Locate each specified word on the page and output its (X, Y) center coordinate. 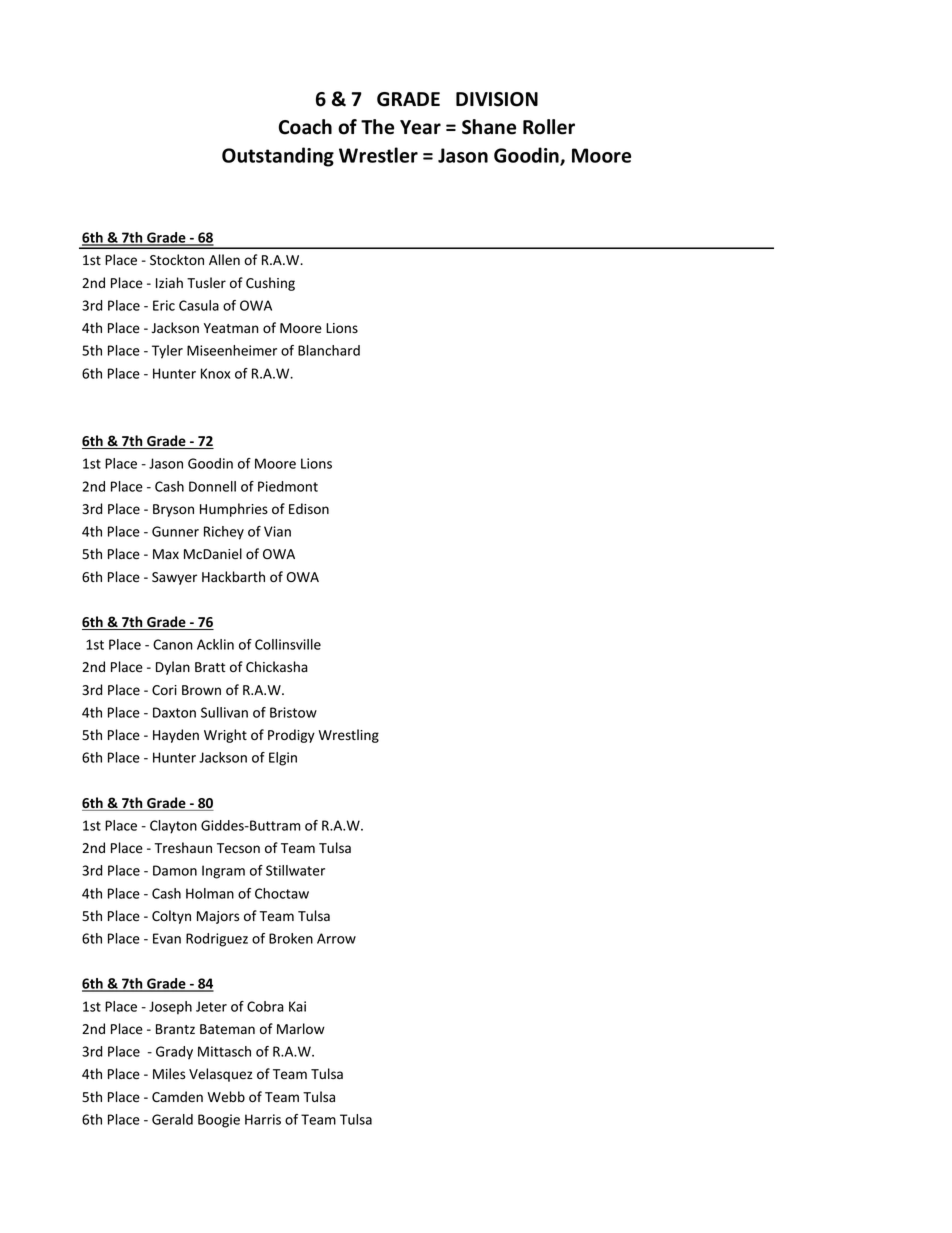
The (377, 127)
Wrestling (348, 736)
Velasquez (221, 1075)
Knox (215, 373)
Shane (489, 127)
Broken (291, 938)
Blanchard (329, 350)
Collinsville (288, 644)
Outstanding (278, 157)
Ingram (223, 872)
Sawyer (174, 578)
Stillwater (295, 870)
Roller (549, 127)
